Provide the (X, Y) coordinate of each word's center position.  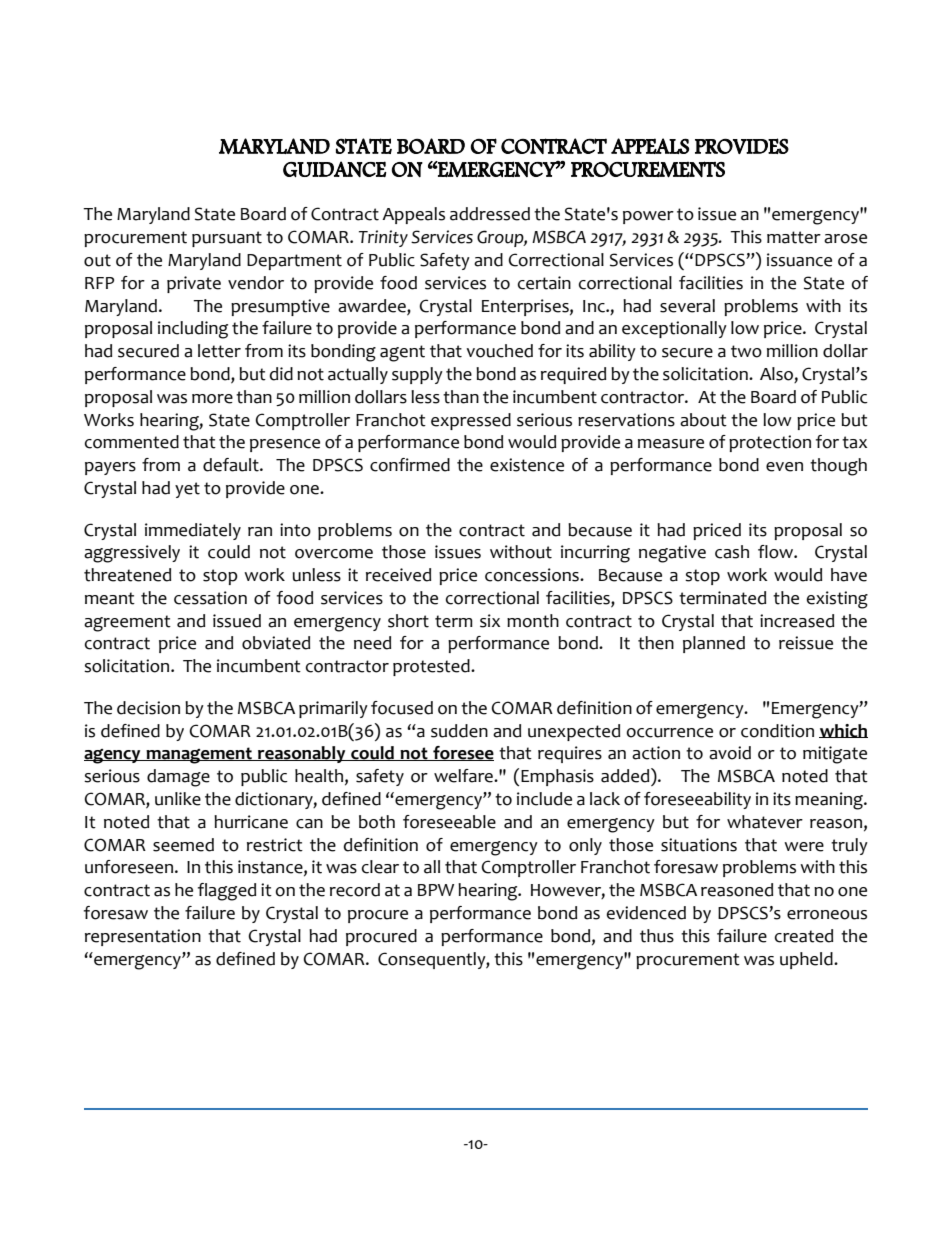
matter (794, 237)
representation (143, 937)
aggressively (132, 554)
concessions (533, 575)
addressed (490, 214)
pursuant (227, 239)
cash (732, 552)
